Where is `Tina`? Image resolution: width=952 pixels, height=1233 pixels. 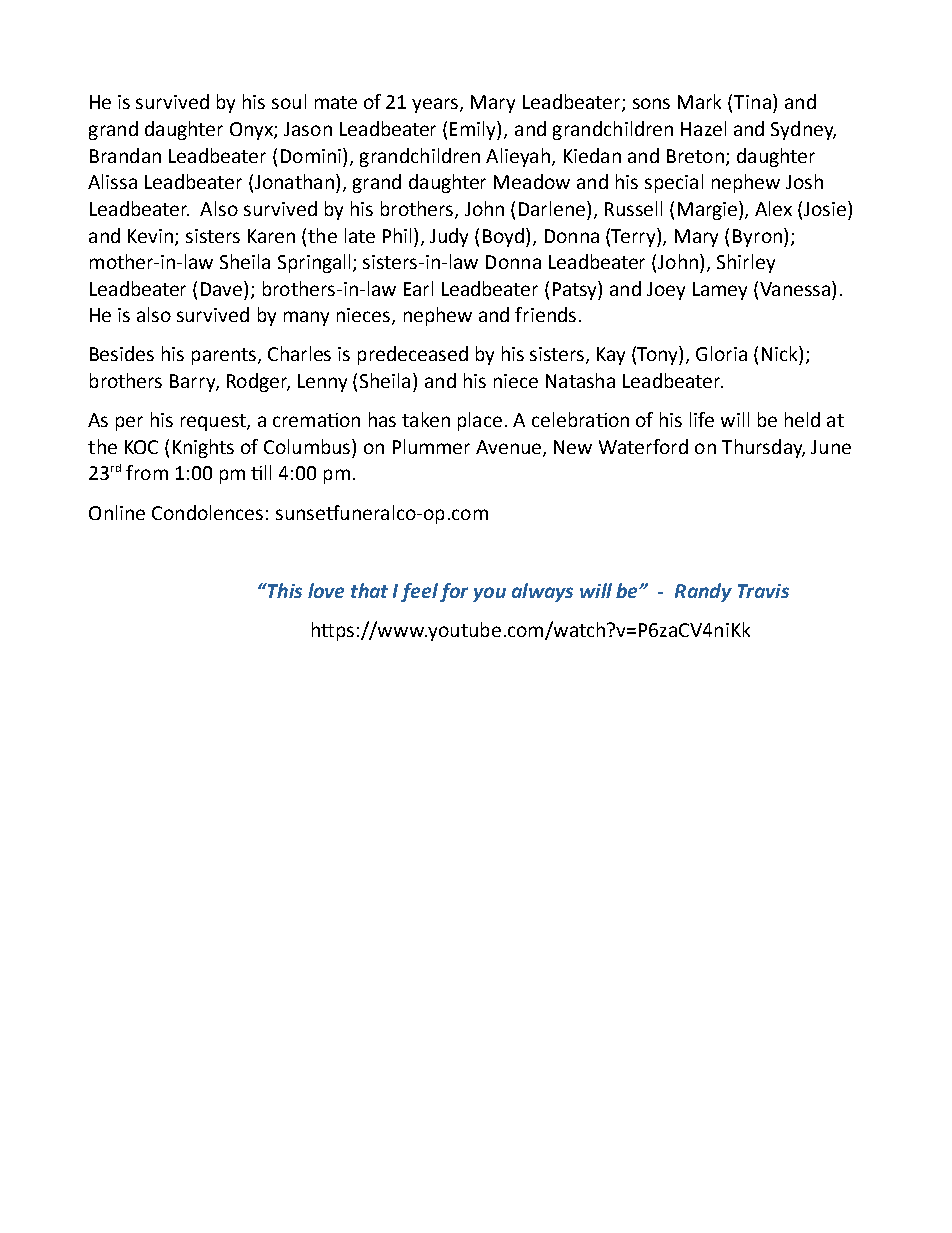
Tina is located at coordinates (752, 102).
